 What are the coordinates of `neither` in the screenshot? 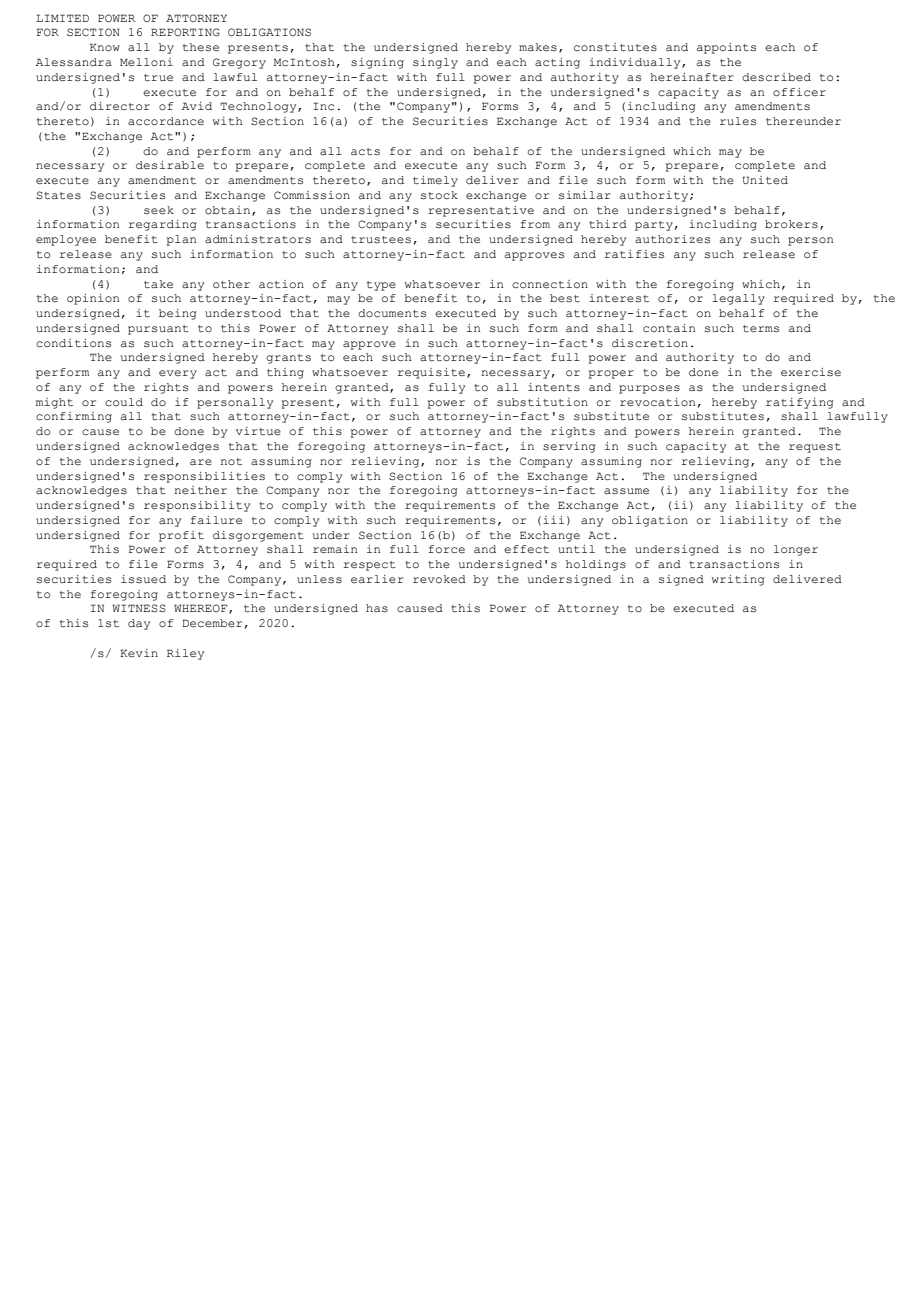 It's located at (200, 490).
